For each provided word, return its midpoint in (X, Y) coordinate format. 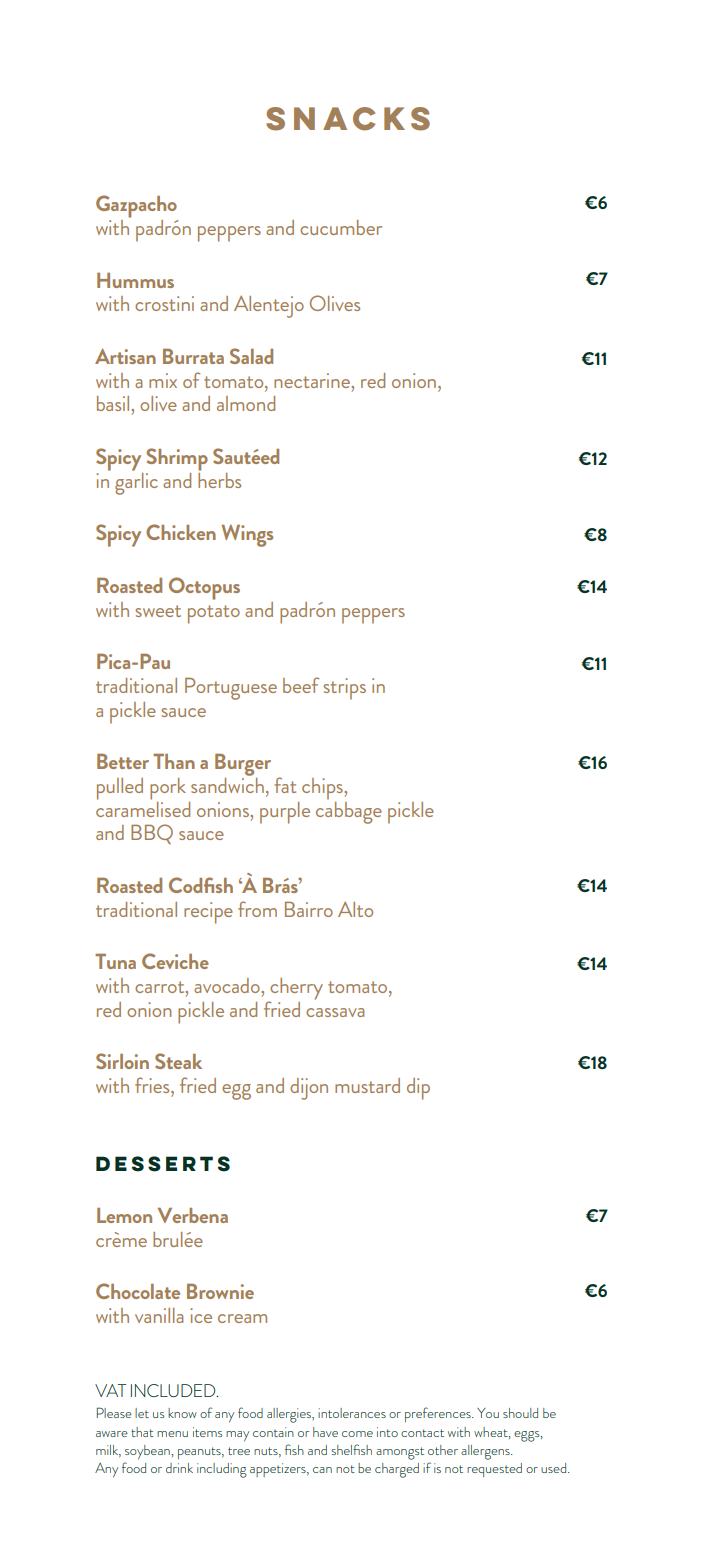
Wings (247, 535)
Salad (251, 356)
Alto (355, 909)
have (325, 1432)
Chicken (181, 532)
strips (344, 689)
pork (168, 789)
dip (418, 1089)
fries (153, 1085)
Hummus (135, 280)
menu (172, 1434)
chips (323, 789)
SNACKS (348, 119)
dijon (309, 1089)
